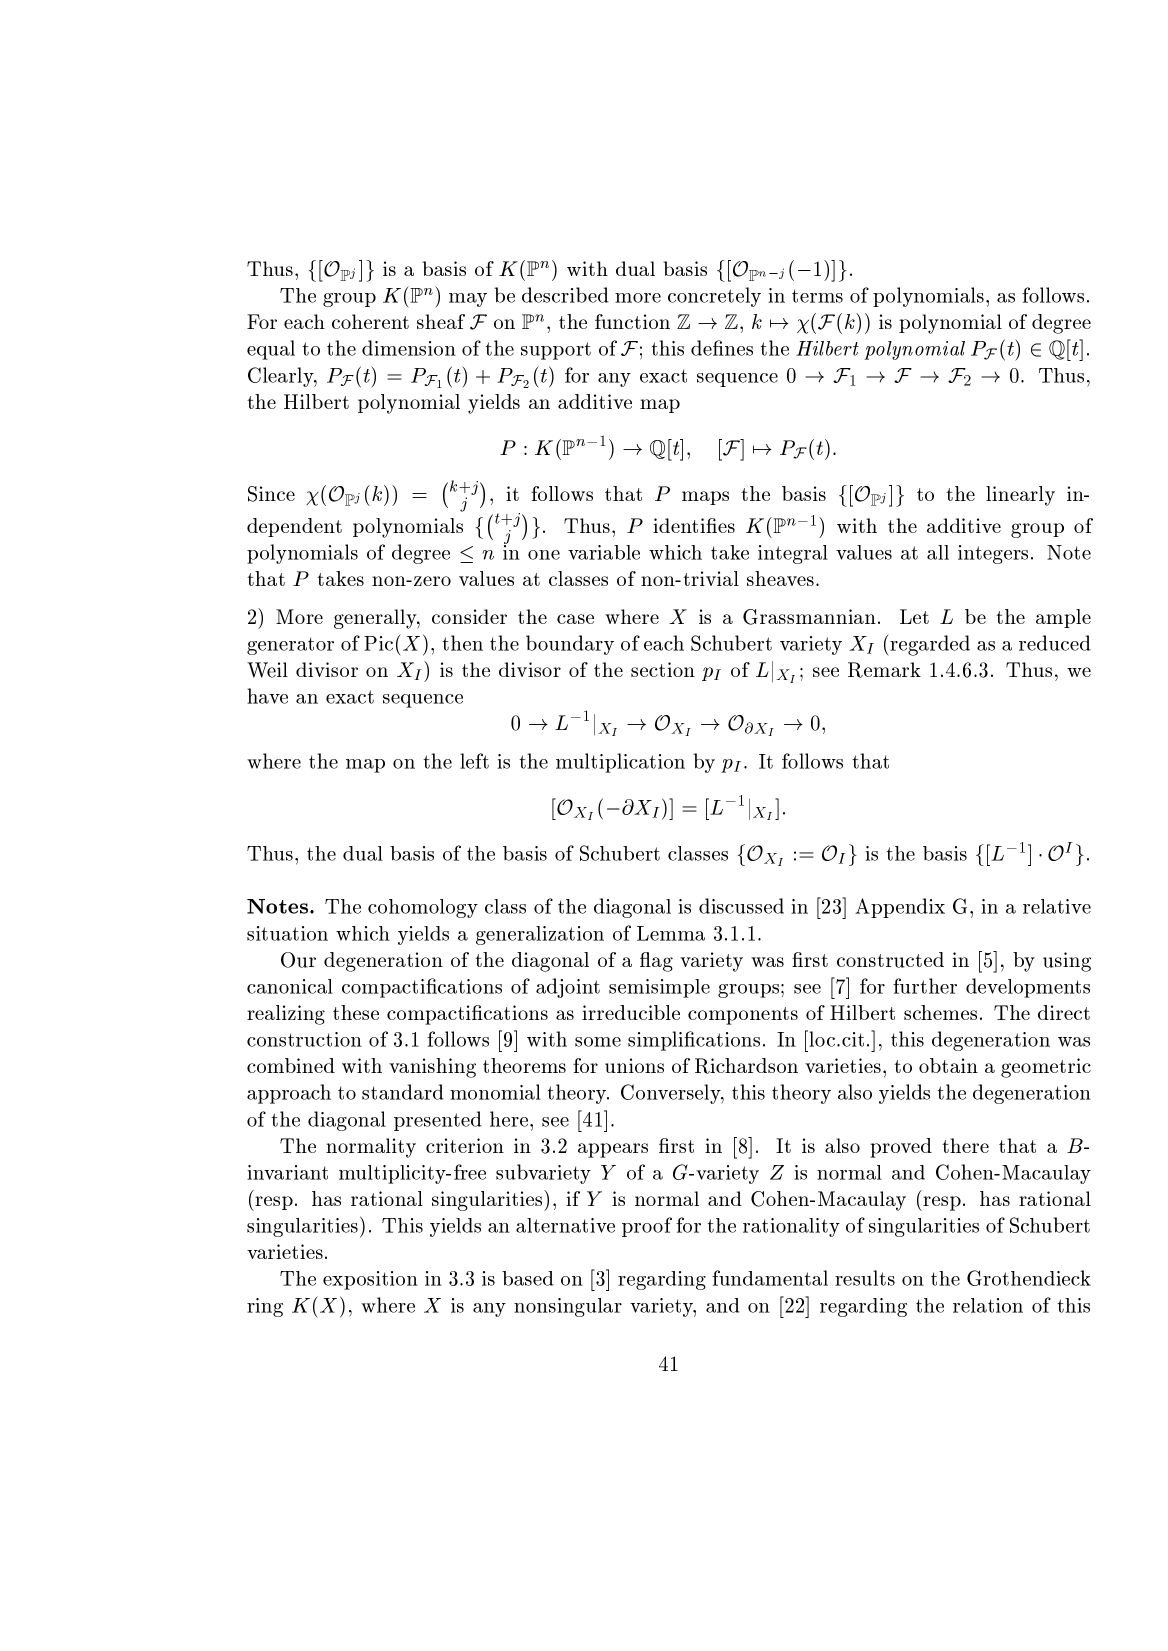  What do you see at coordinates (929, 645) in the screenshot?
I see `regarded` at bounding box center [929, 645].
